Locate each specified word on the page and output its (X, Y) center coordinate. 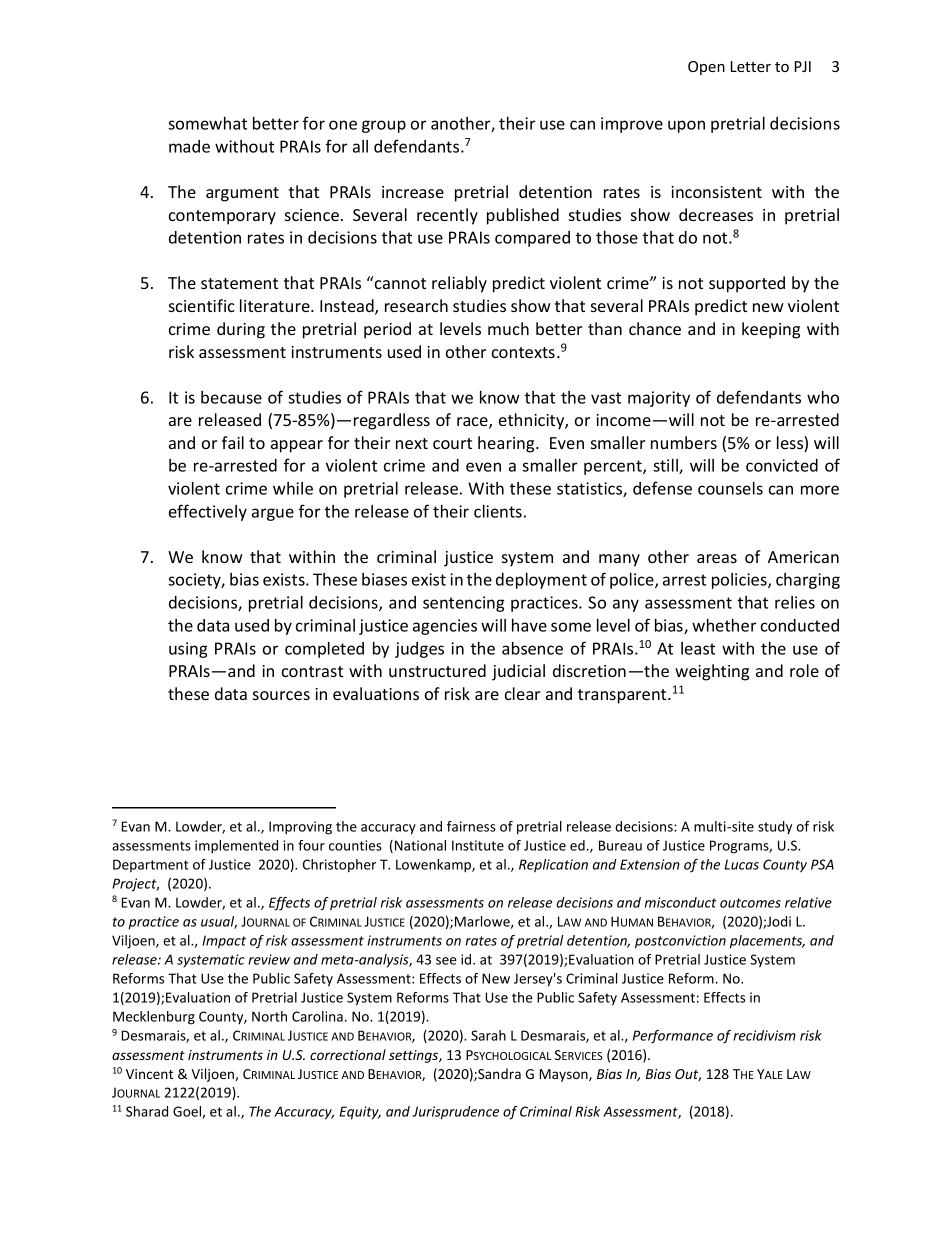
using (188, 650)
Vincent (149, 1074)
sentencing (464, 604)
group (384, 126)
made (189, 146)
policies (740, 581)
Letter (751, 66)
